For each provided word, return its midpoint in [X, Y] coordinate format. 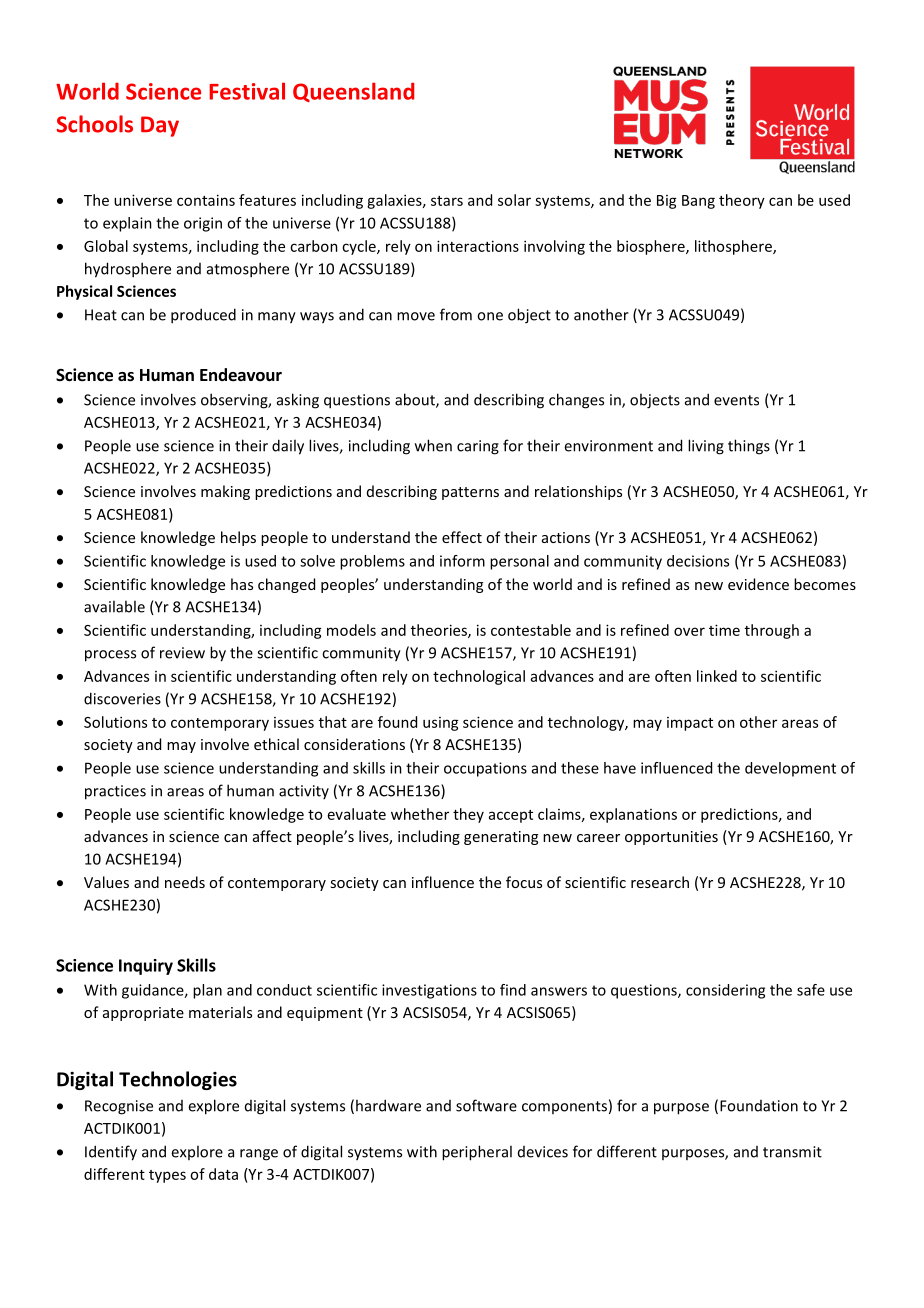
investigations [429, 991]
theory [742, 201]
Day [160, 126]
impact [690, 724]
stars [447, 201]
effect [462, 537]
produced [203, 316]
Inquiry [146, 967]
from [456, 314]
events [736, 400]
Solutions [115, 722]
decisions [698, 561]
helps [238, 538]
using [441, 724]
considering [725, 991]
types [167, 1176]
